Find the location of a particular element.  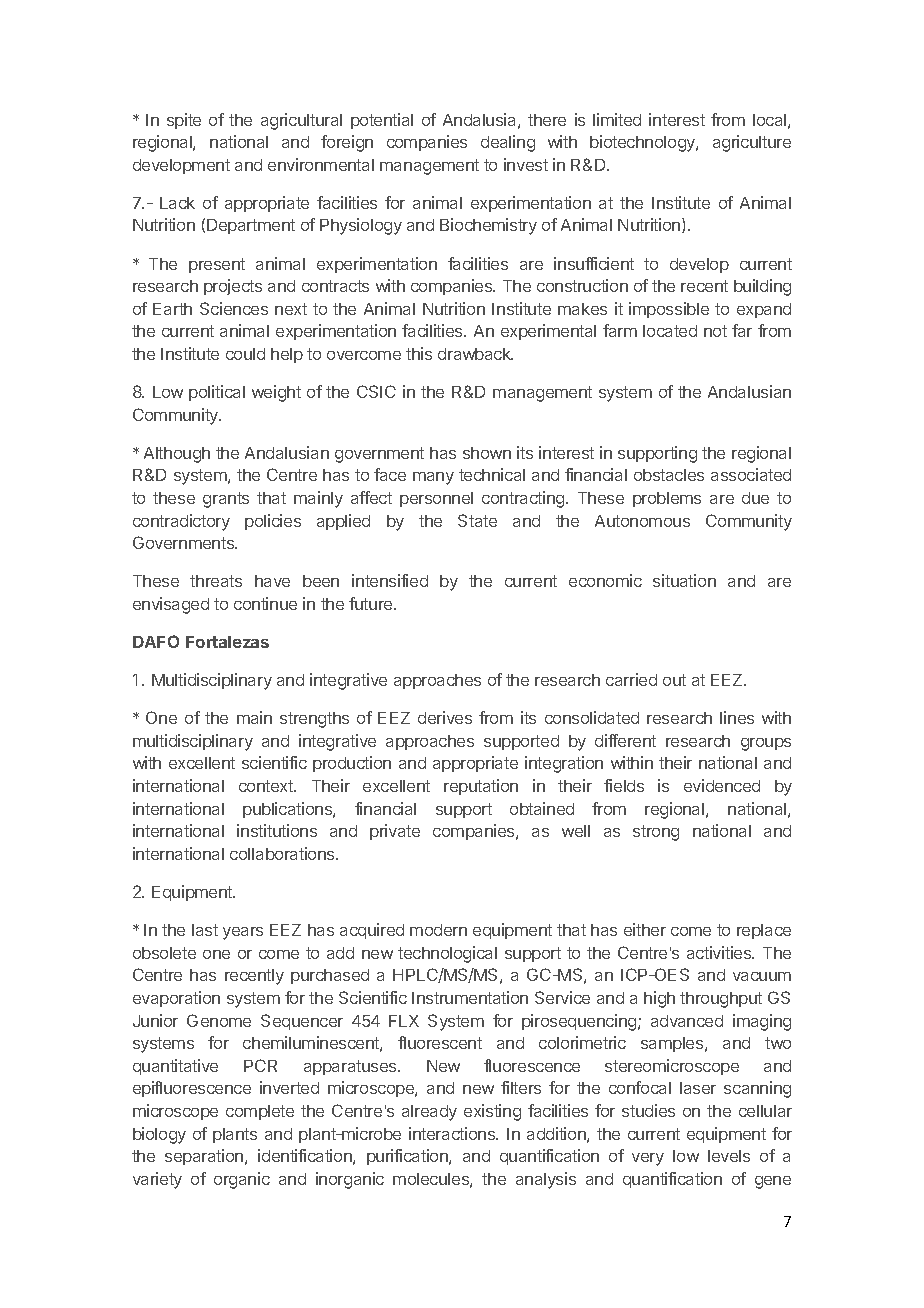

continue is located at coordinates (265, 603).
